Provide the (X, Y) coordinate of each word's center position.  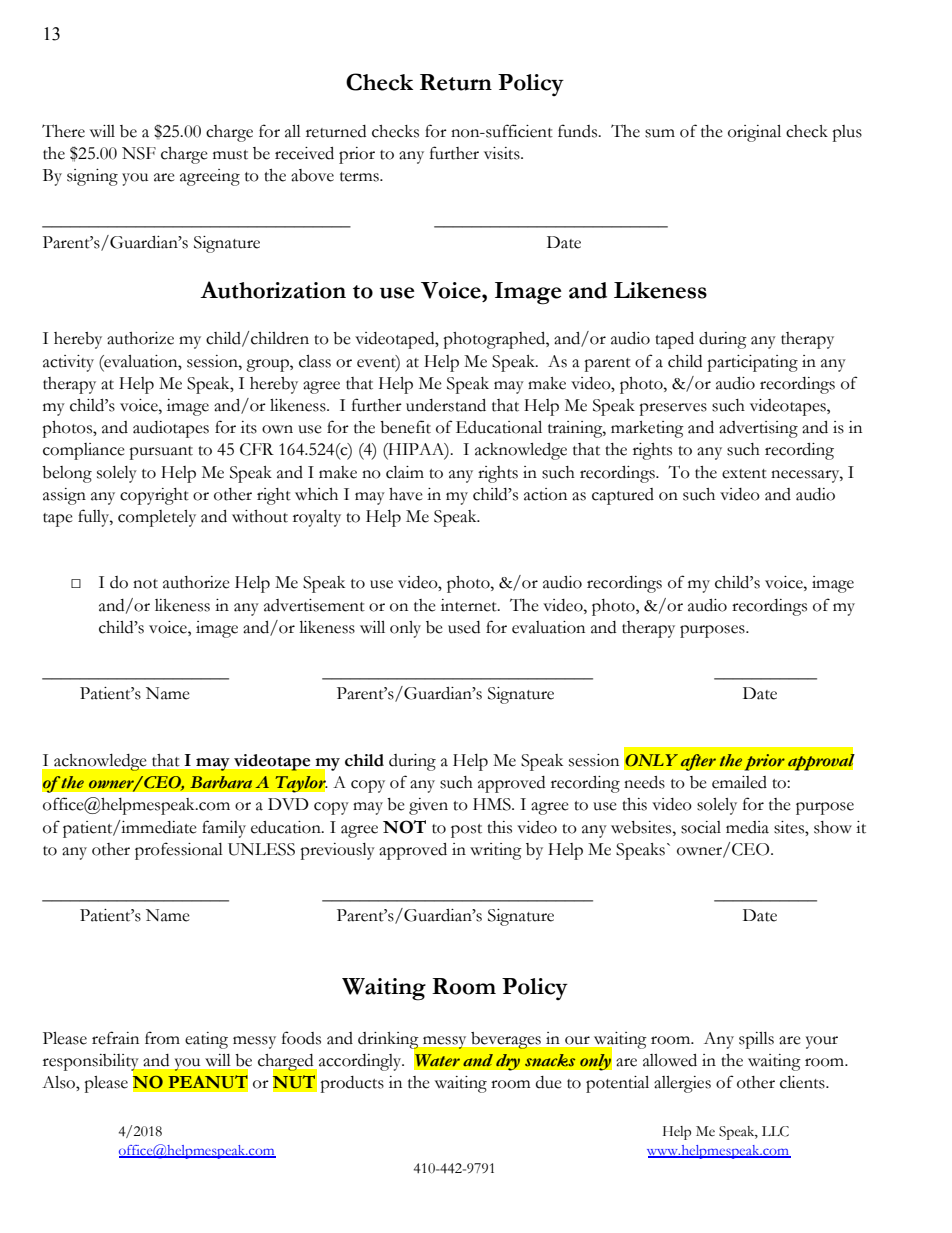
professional (179, 851)
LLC (775, 1131)
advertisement (314, 605)
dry (508, 1062)
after (698, 762)
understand (446, 405)
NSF (139, 153)
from (162, 1038)
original (754, 133)
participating (752, 363)
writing (496, 851)
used (464, 627)
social (701, 827)
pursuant (161, 453)
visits (503, 153)
